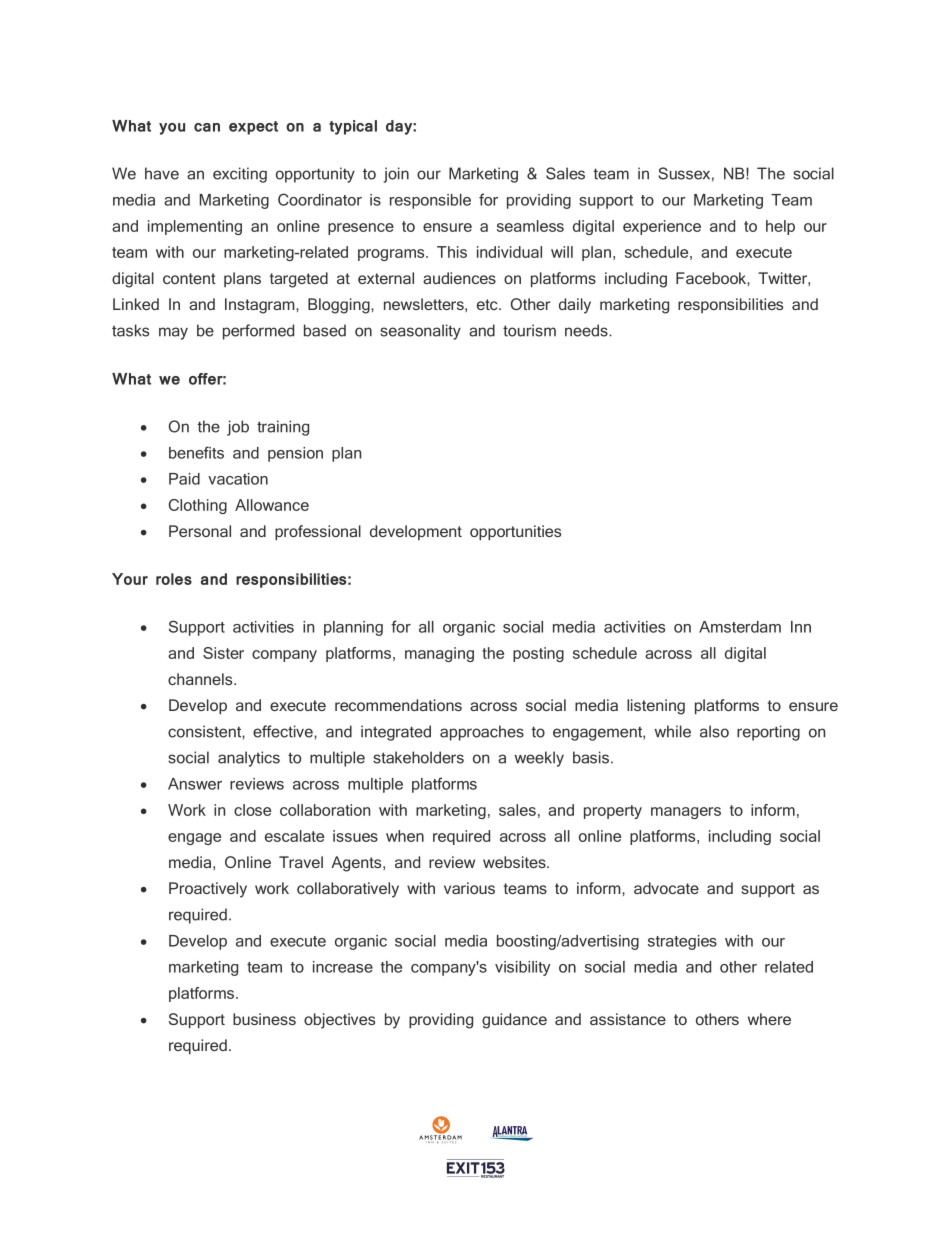 The width and height of the image is (952, 1233). I want to click on close, so click(252, 810).
